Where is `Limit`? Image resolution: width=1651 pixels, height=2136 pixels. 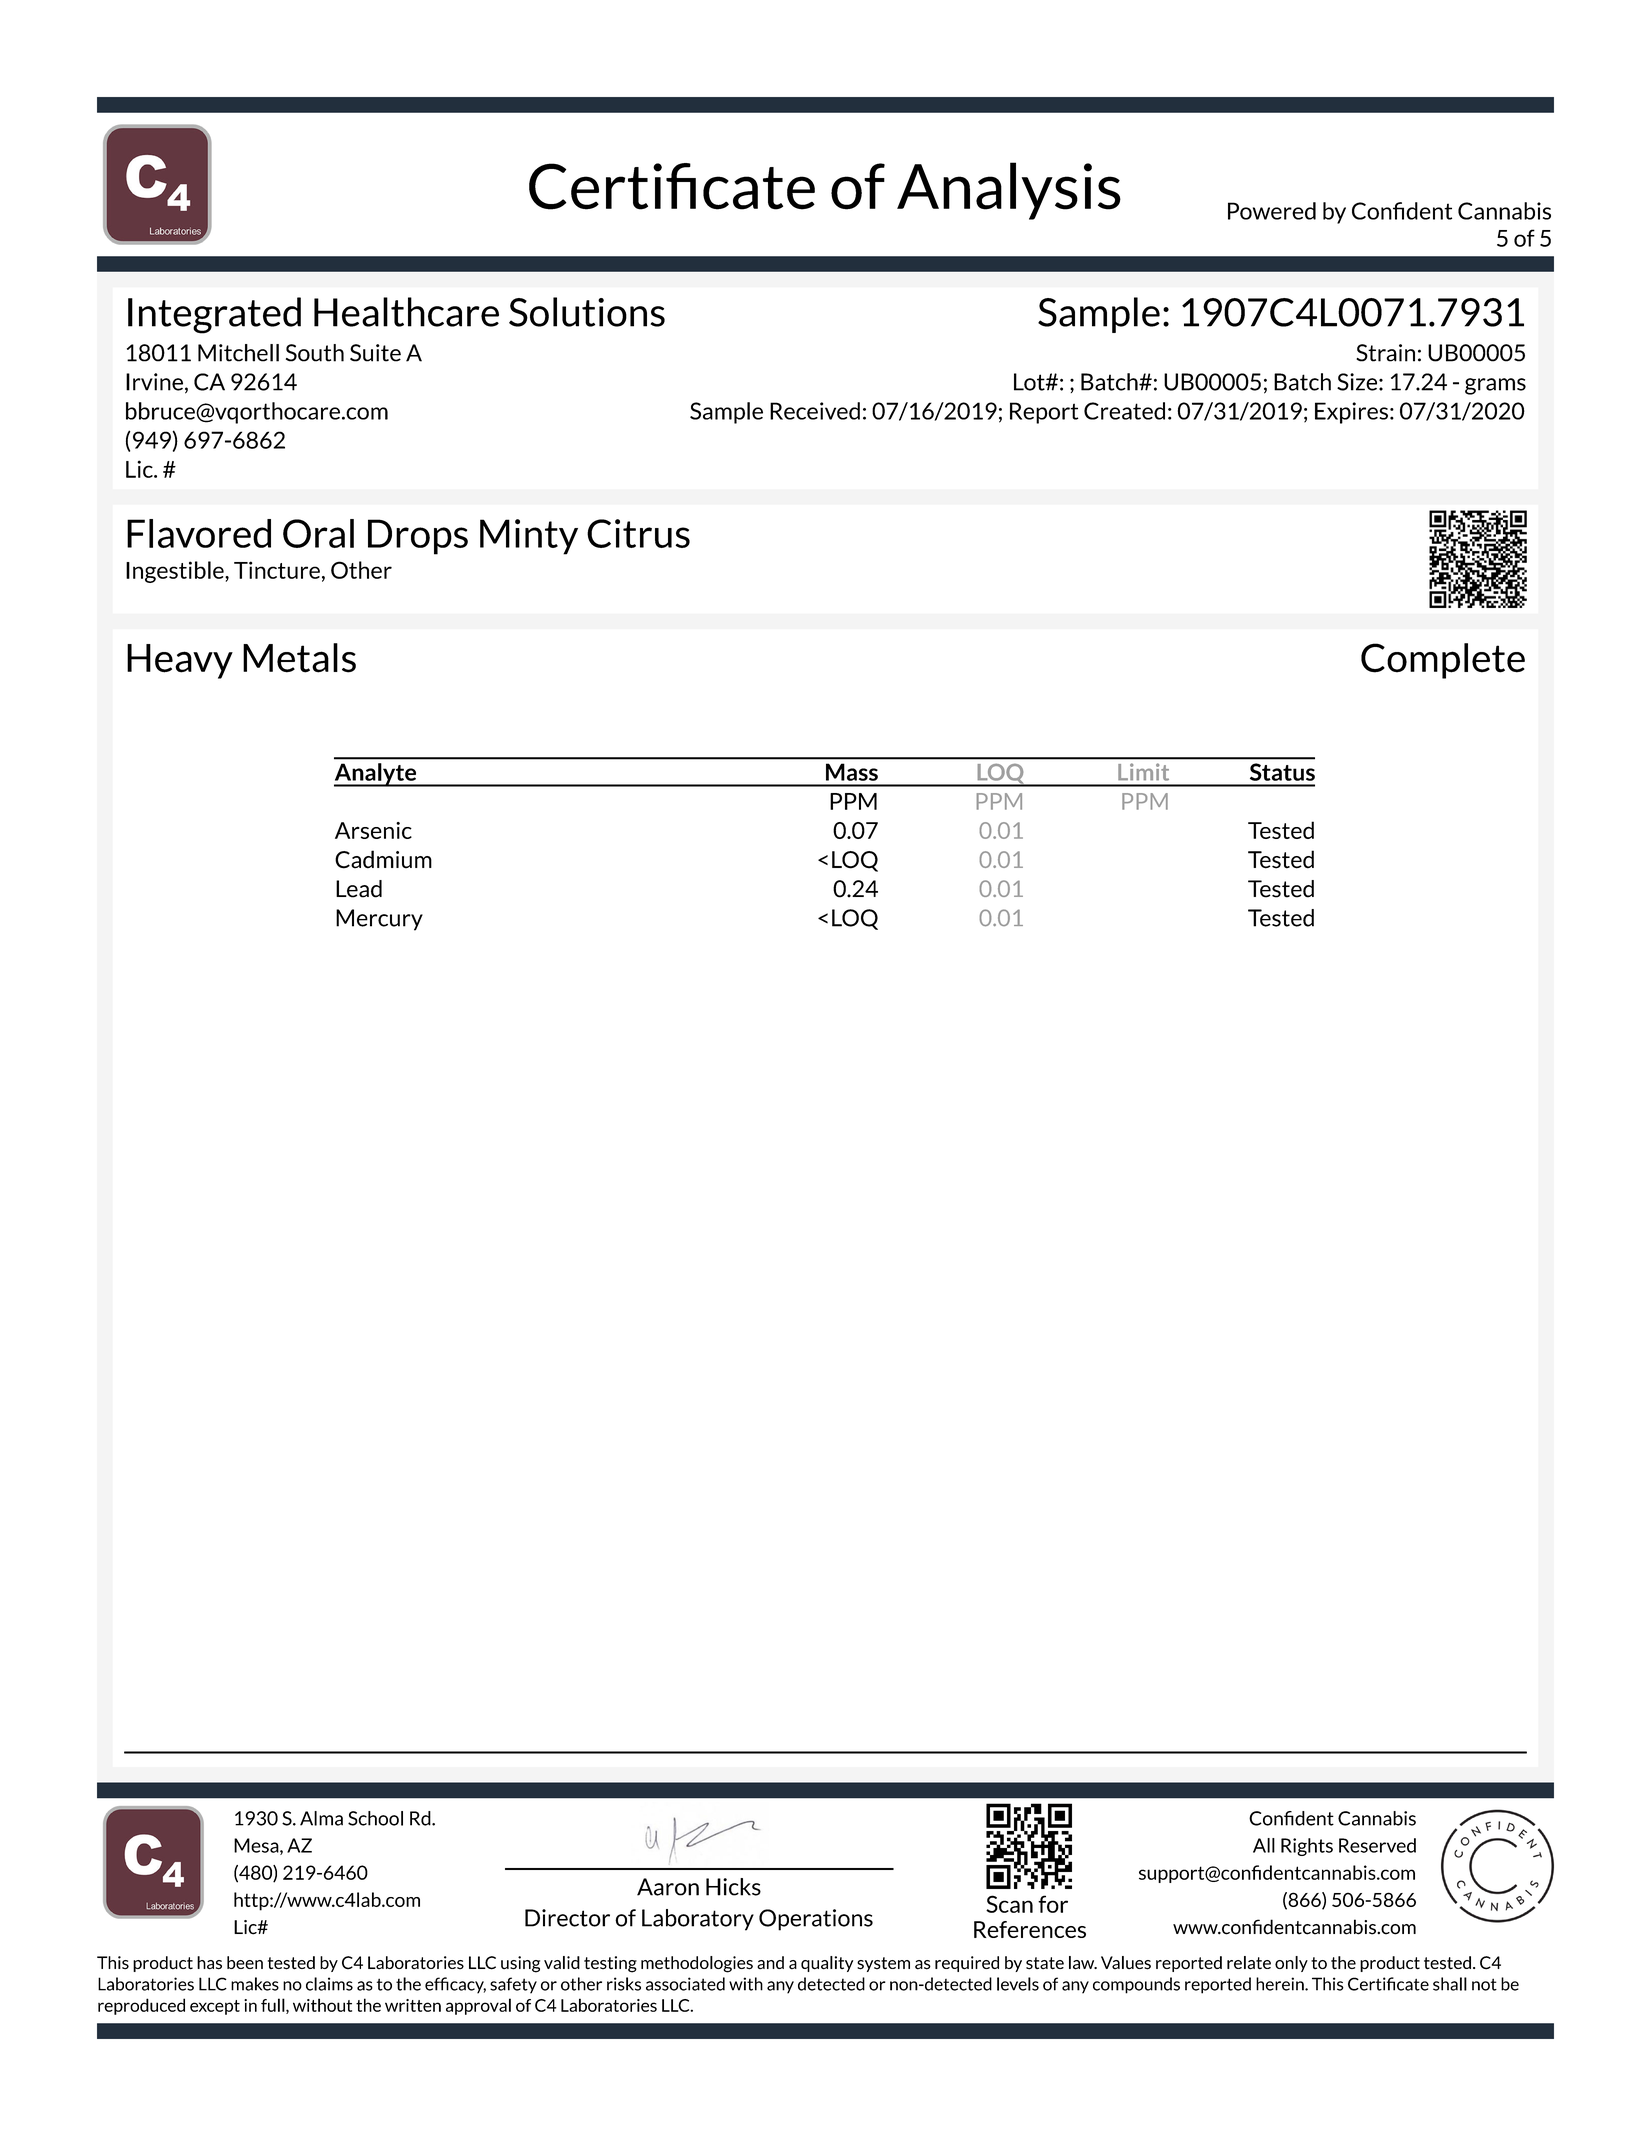 Limit is located at coordinates (1144, 772).
